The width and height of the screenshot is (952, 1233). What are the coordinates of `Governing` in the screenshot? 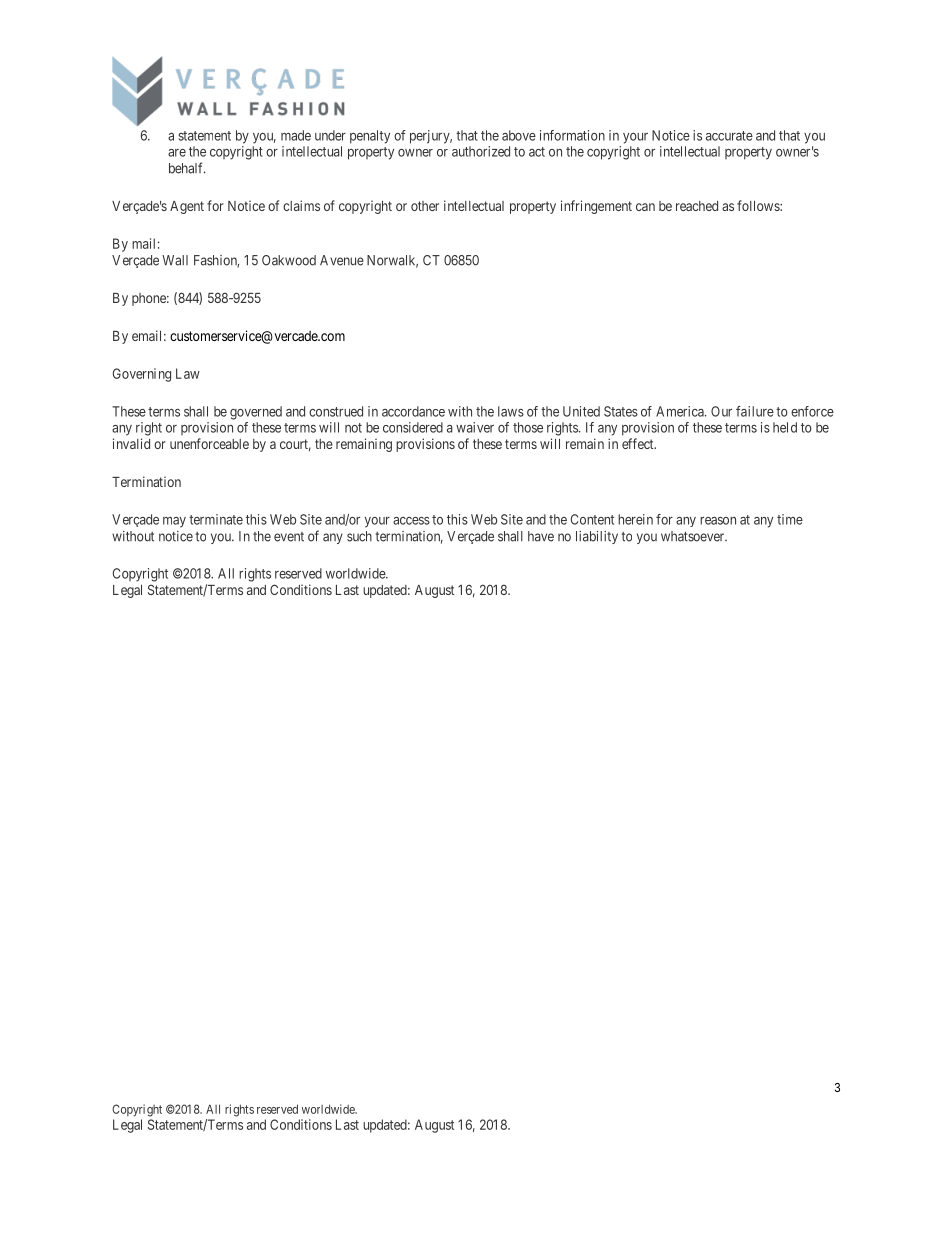 It's located at (142, 375).
